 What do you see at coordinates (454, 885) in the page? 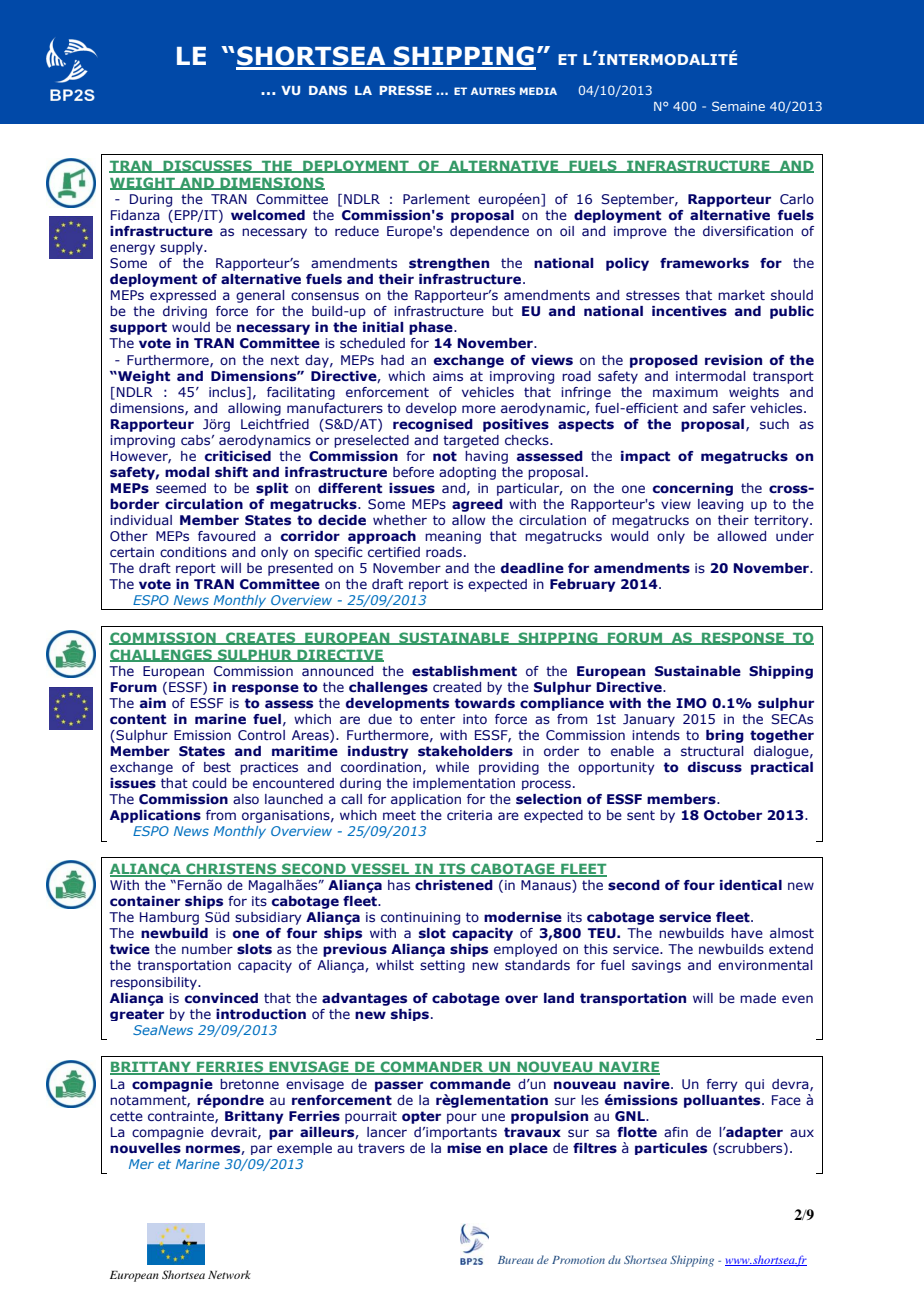
I see `christened` at bounding box center [454, 885].
